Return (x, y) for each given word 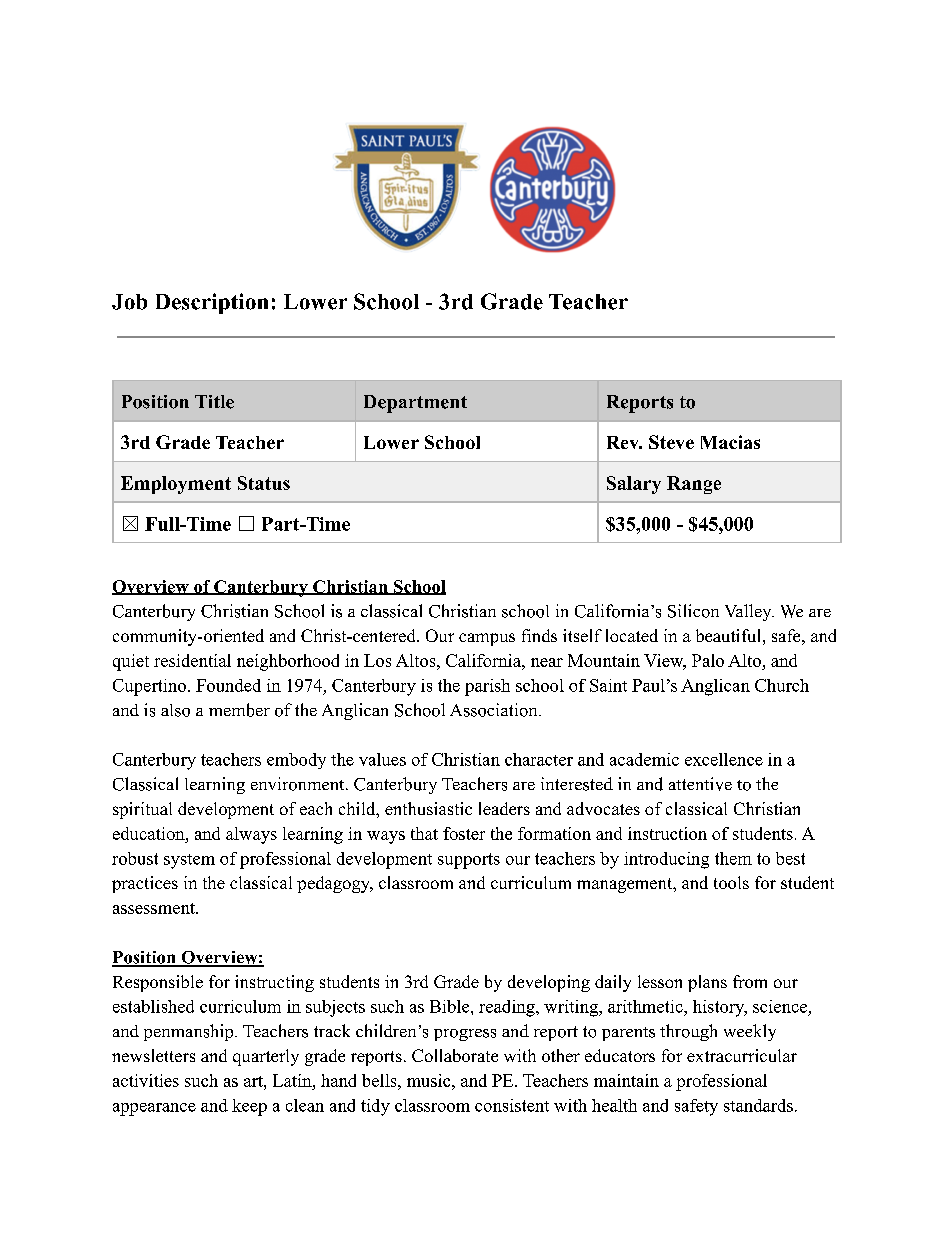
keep (249, 1107)
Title (214, 402)
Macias (730, 442)
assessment (155, 908)
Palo (708, 660)
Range (694, 485)
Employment (176, 485)
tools (731, 882)
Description (212, 303)
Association (495, 710)
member (239, 710)
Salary (634, 485)
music (430, 1080)
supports (469, 861)
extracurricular (742, 1055)
